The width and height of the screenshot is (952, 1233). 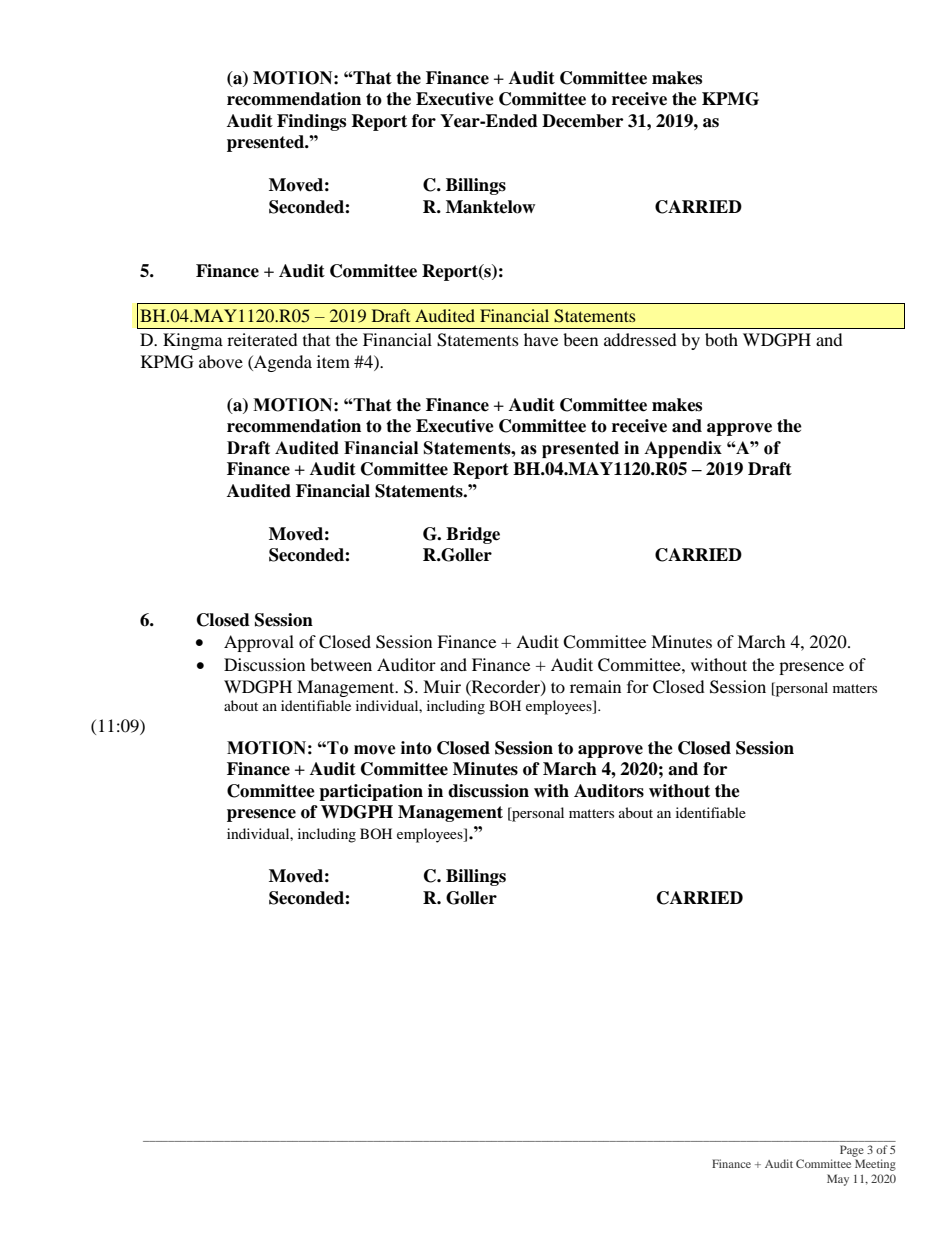 I want to click on have, so click(x=541, y=339).
